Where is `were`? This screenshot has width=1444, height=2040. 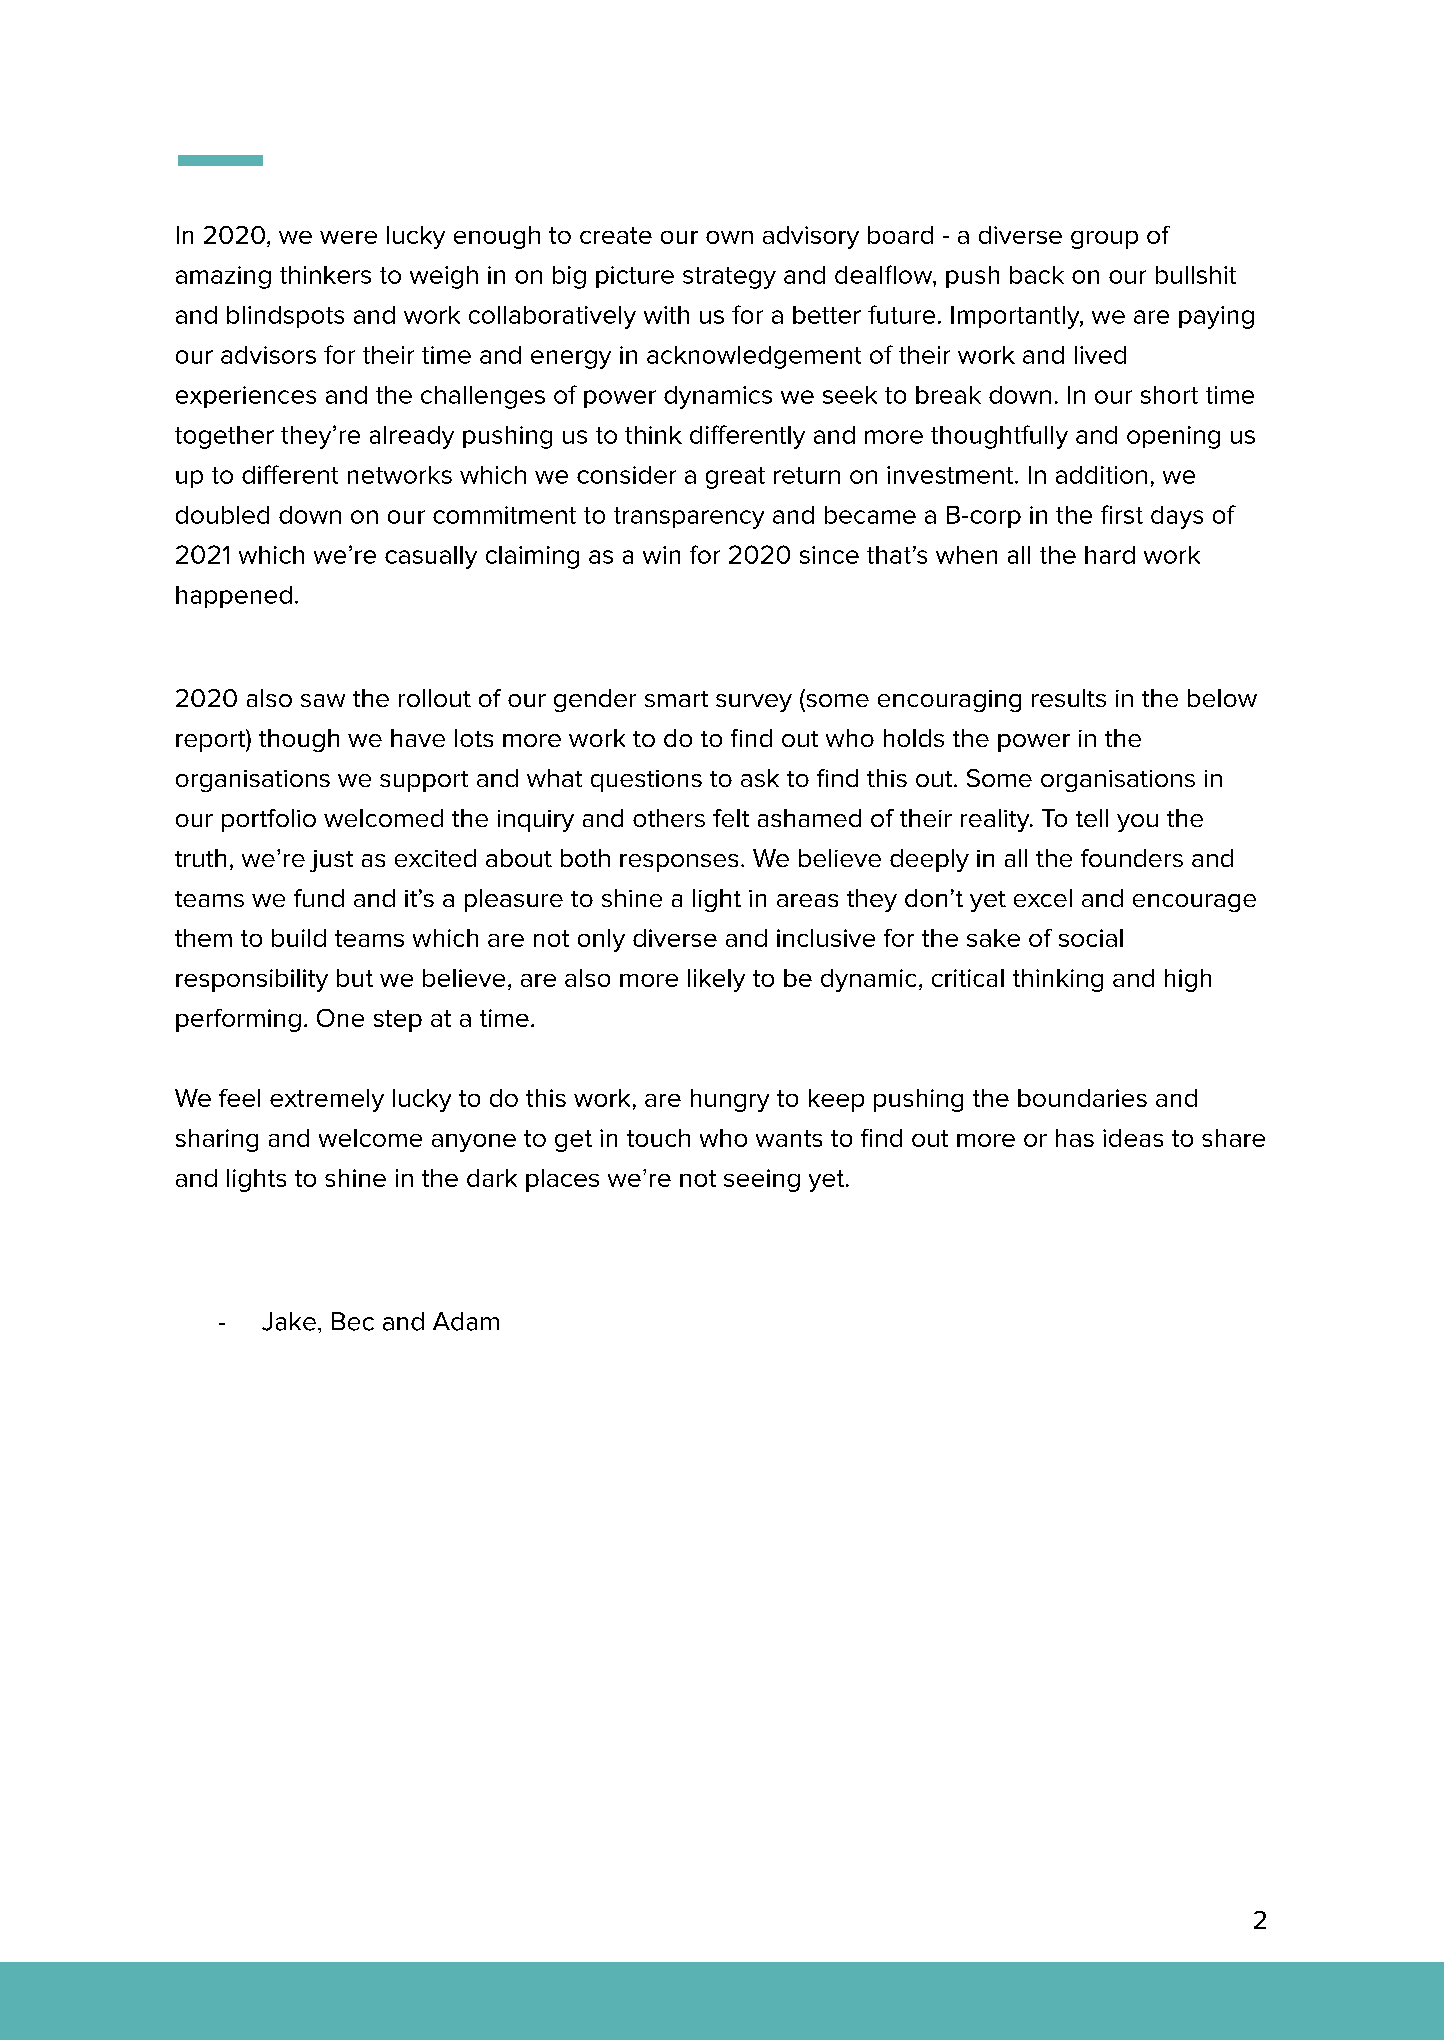
were is located at coordinates (348, 237).
